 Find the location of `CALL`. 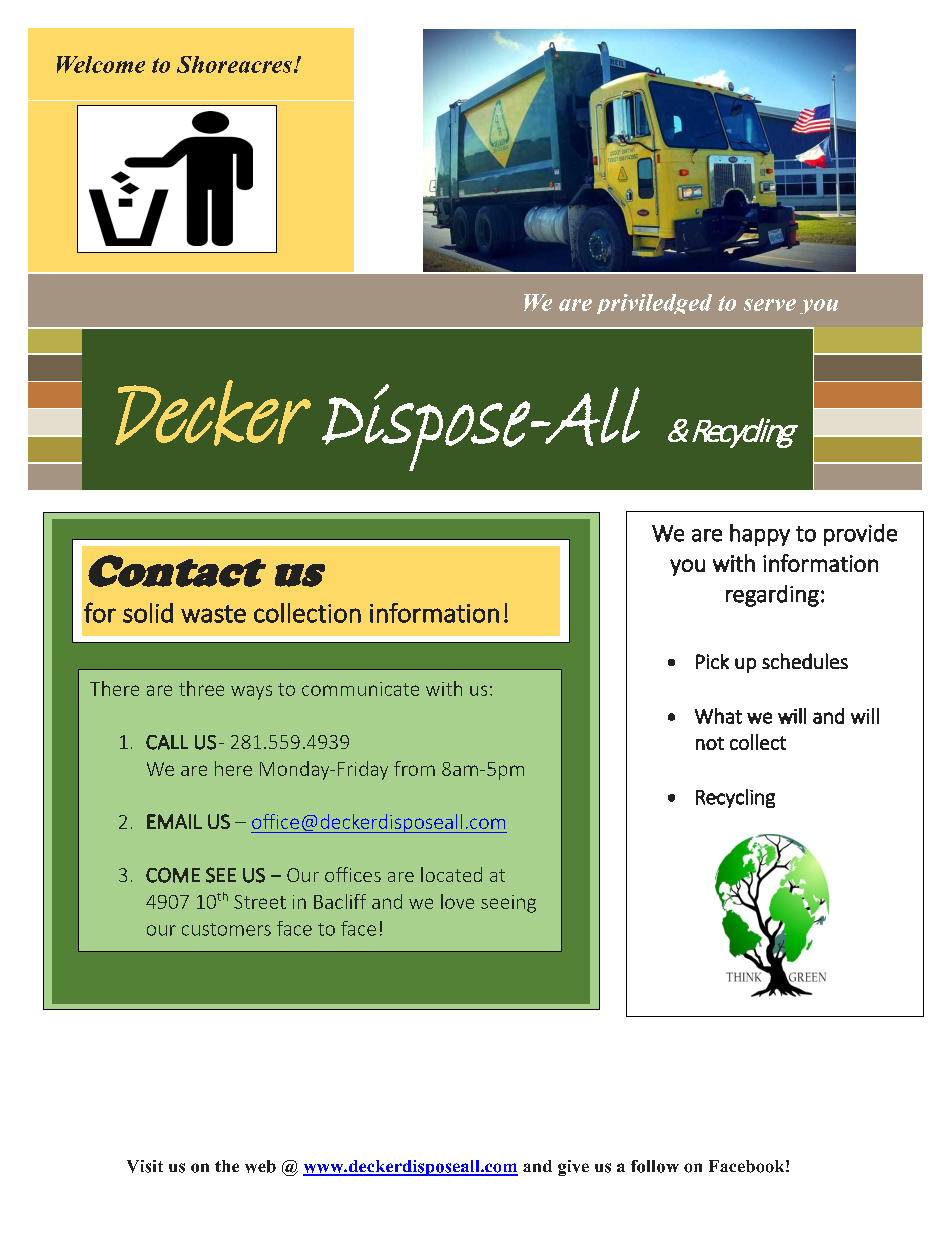

CALL is located at coordinates (167, 742).
